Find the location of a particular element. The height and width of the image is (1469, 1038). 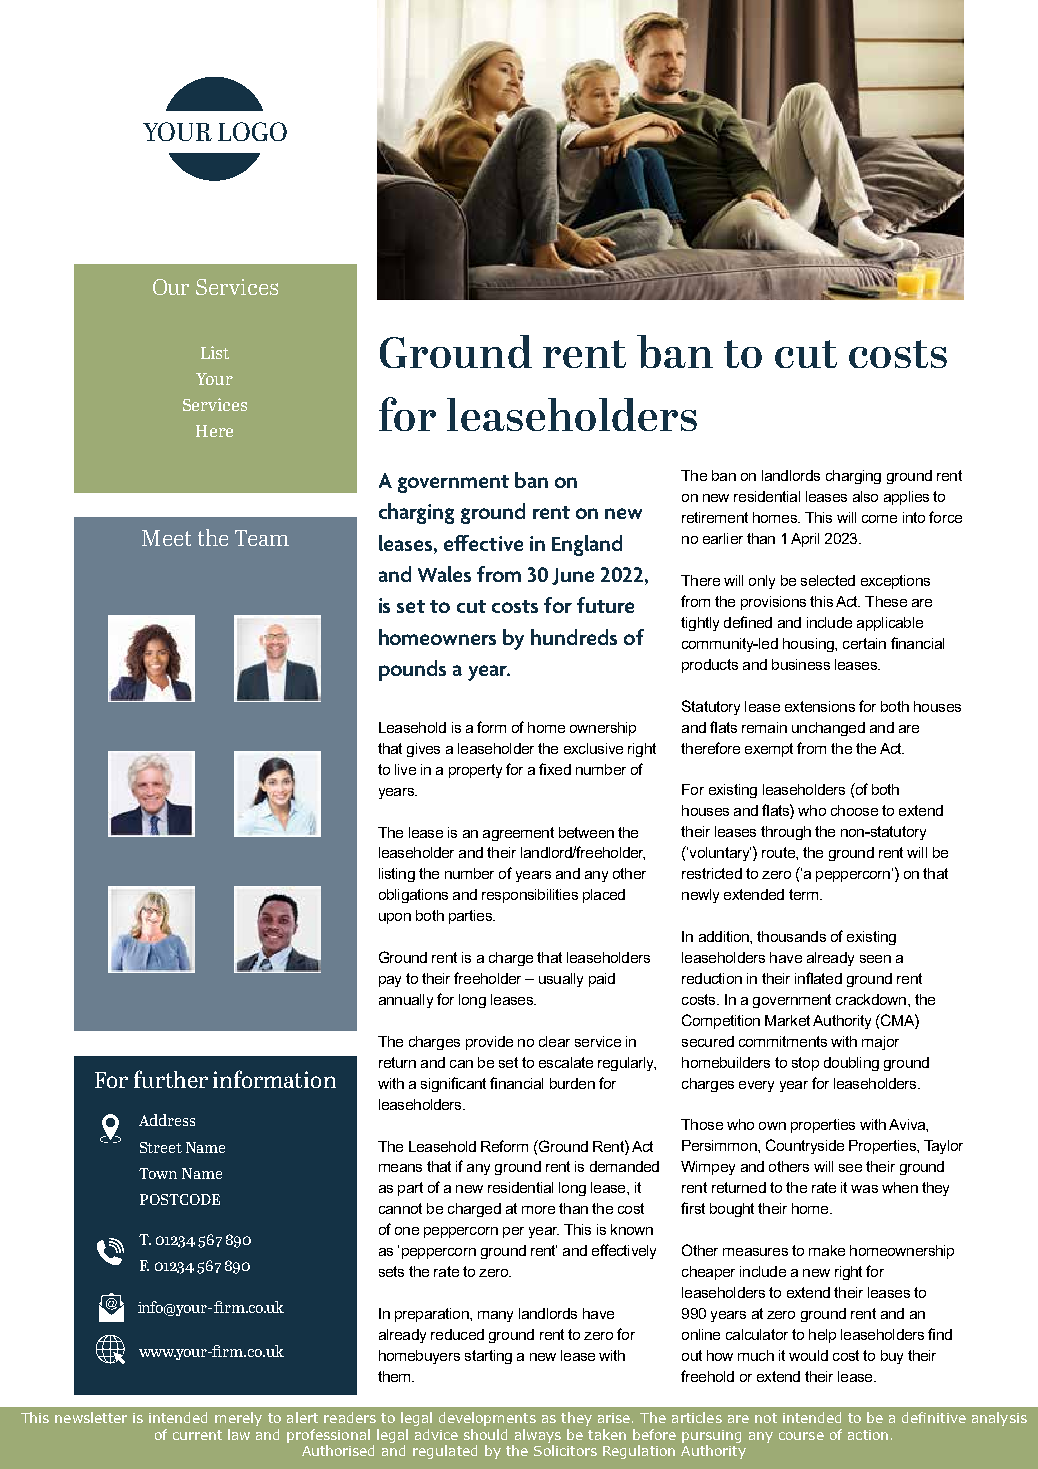

LOGO is located at coordinates (252, 131).
